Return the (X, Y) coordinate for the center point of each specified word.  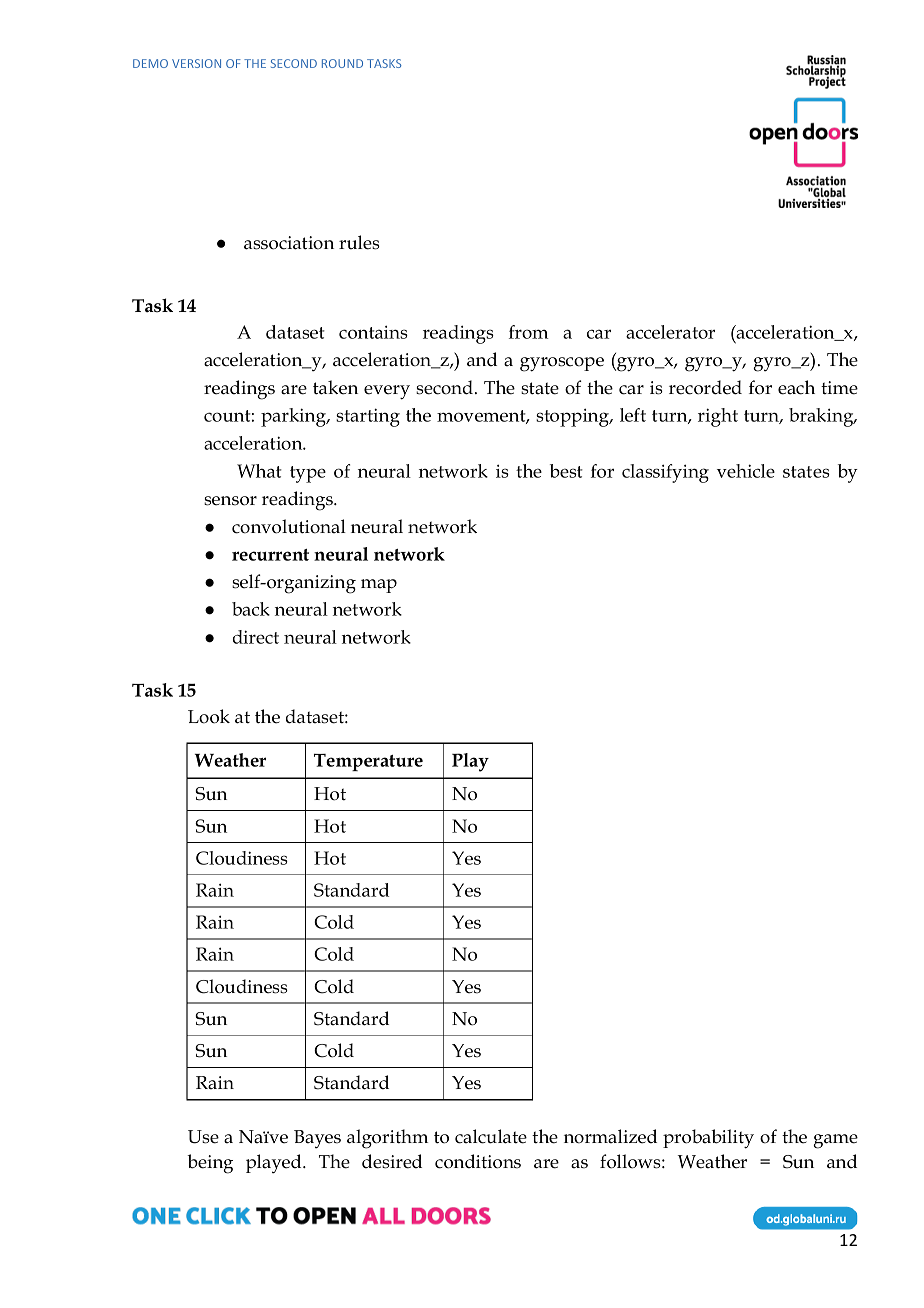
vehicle (746, 471)
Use (203, 1137)
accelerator (670, 332)
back (251, 609)
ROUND (342, 63)
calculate (491, 1136)
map (379, 586)
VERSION (196, 63)
